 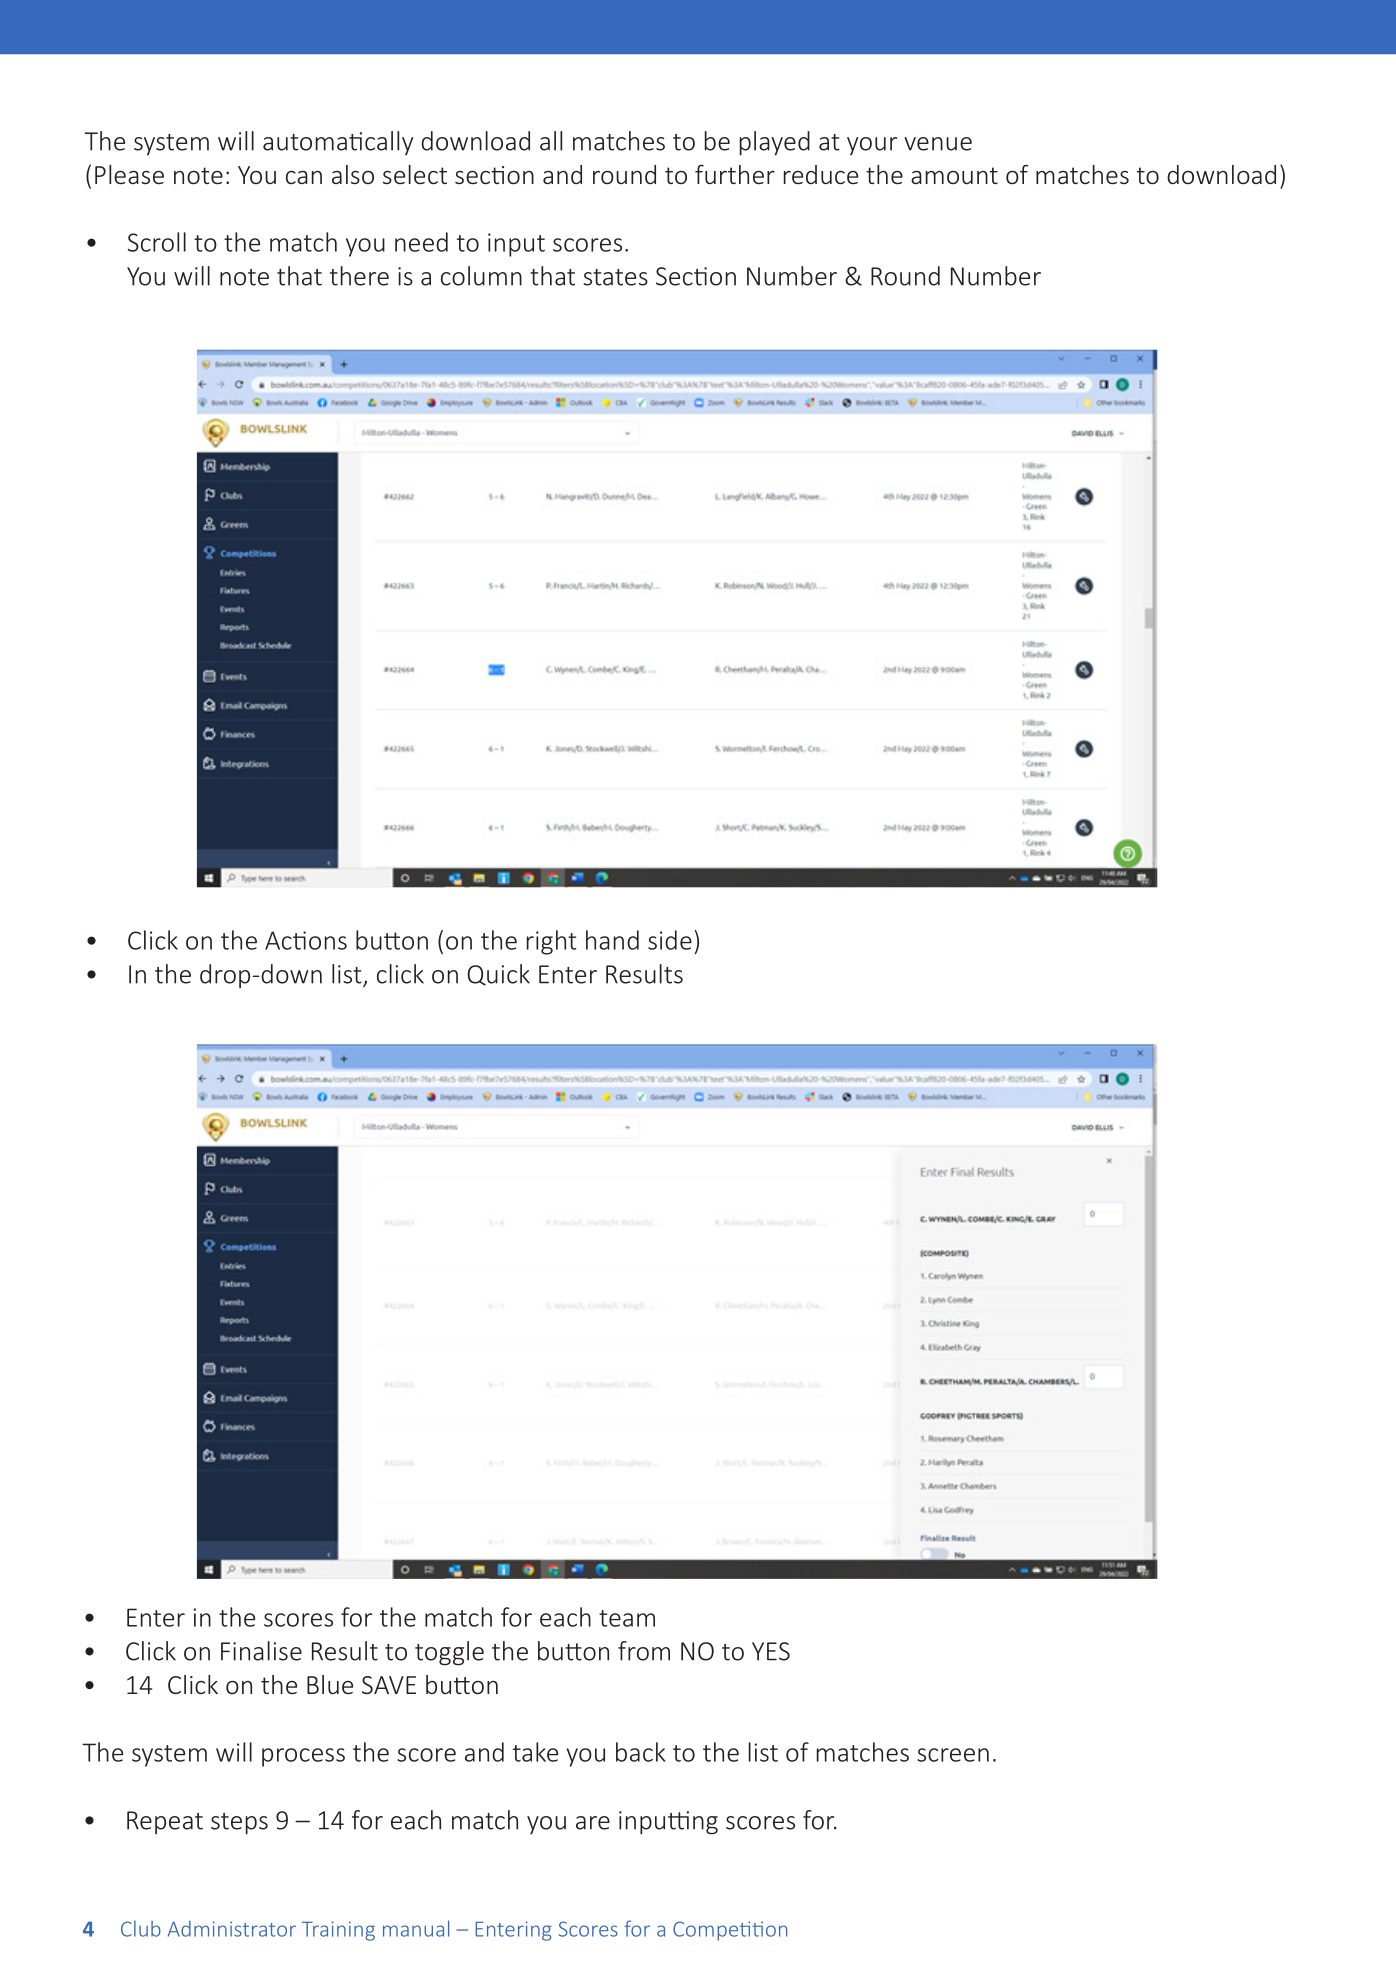 I want to click on team, so click(x=627, y=1618).
